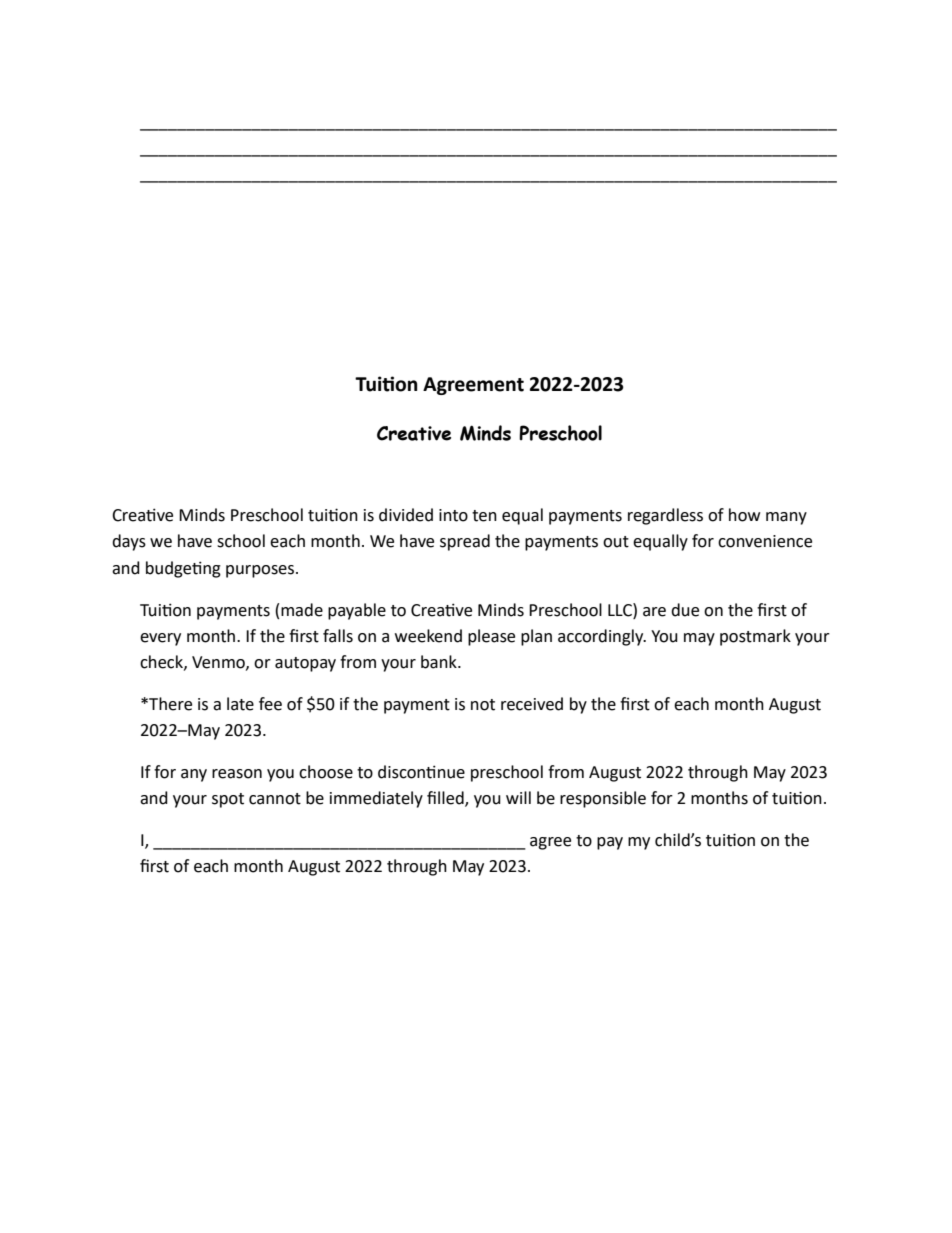  What do you see at coordinates (453, 515) in the image?
I see `into` at bounding box center [453, 515].
